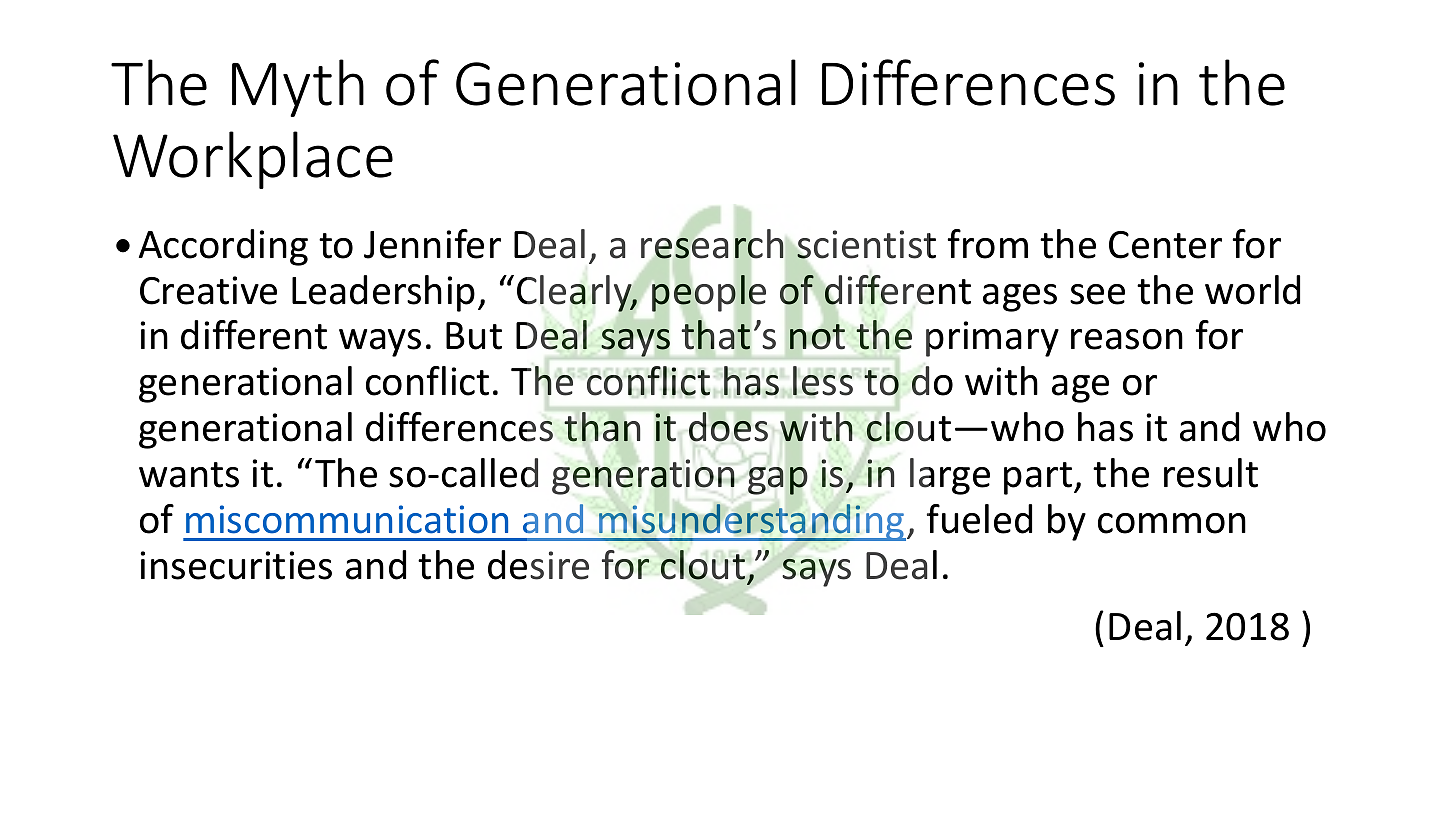  What do you see at coordinates (253, 160) in the document?
I see `Workplace` at bounding box center [253, 160].
